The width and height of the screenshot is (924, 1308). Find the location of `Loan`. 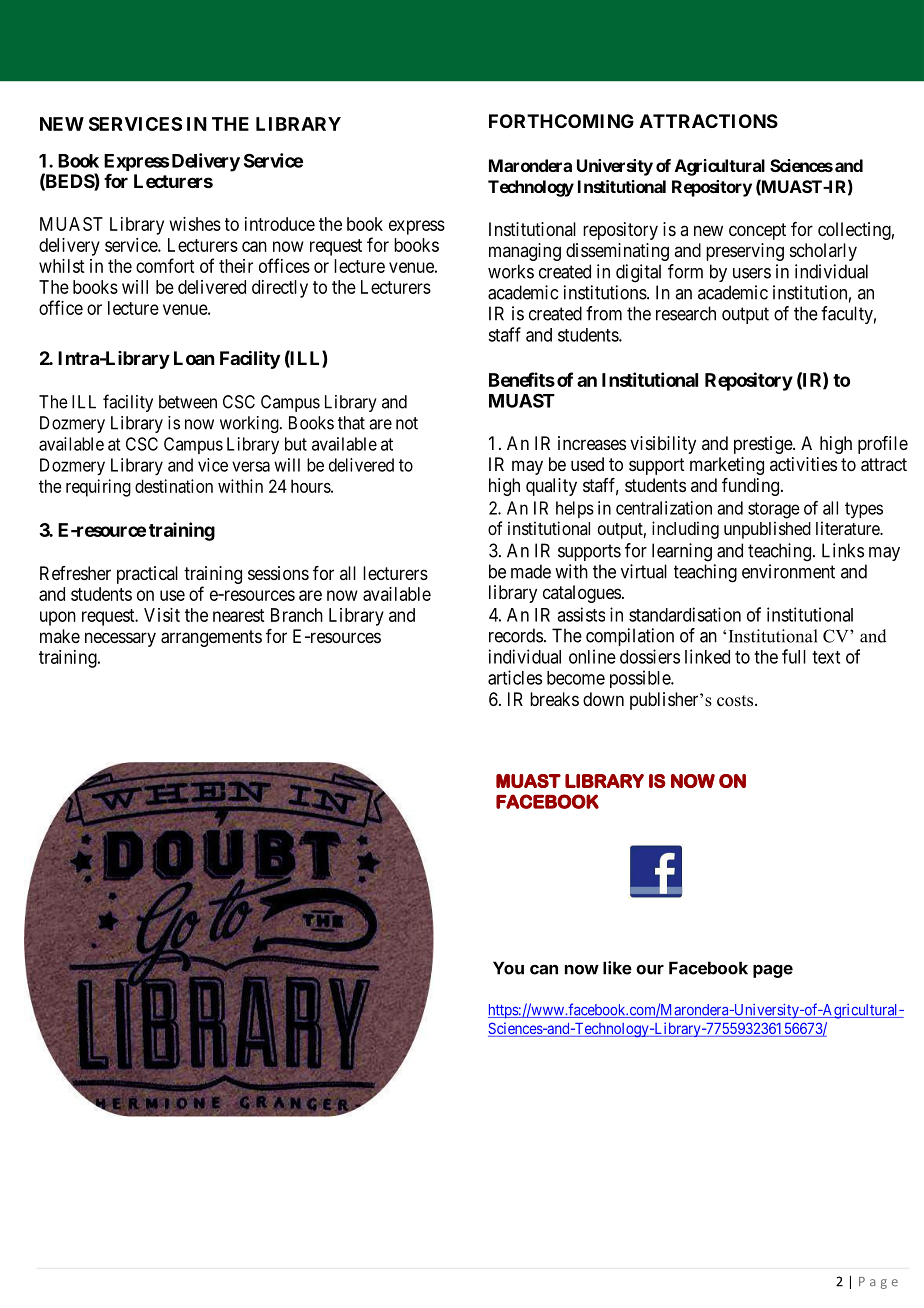

Loan is located at coordinates (194, 358).
